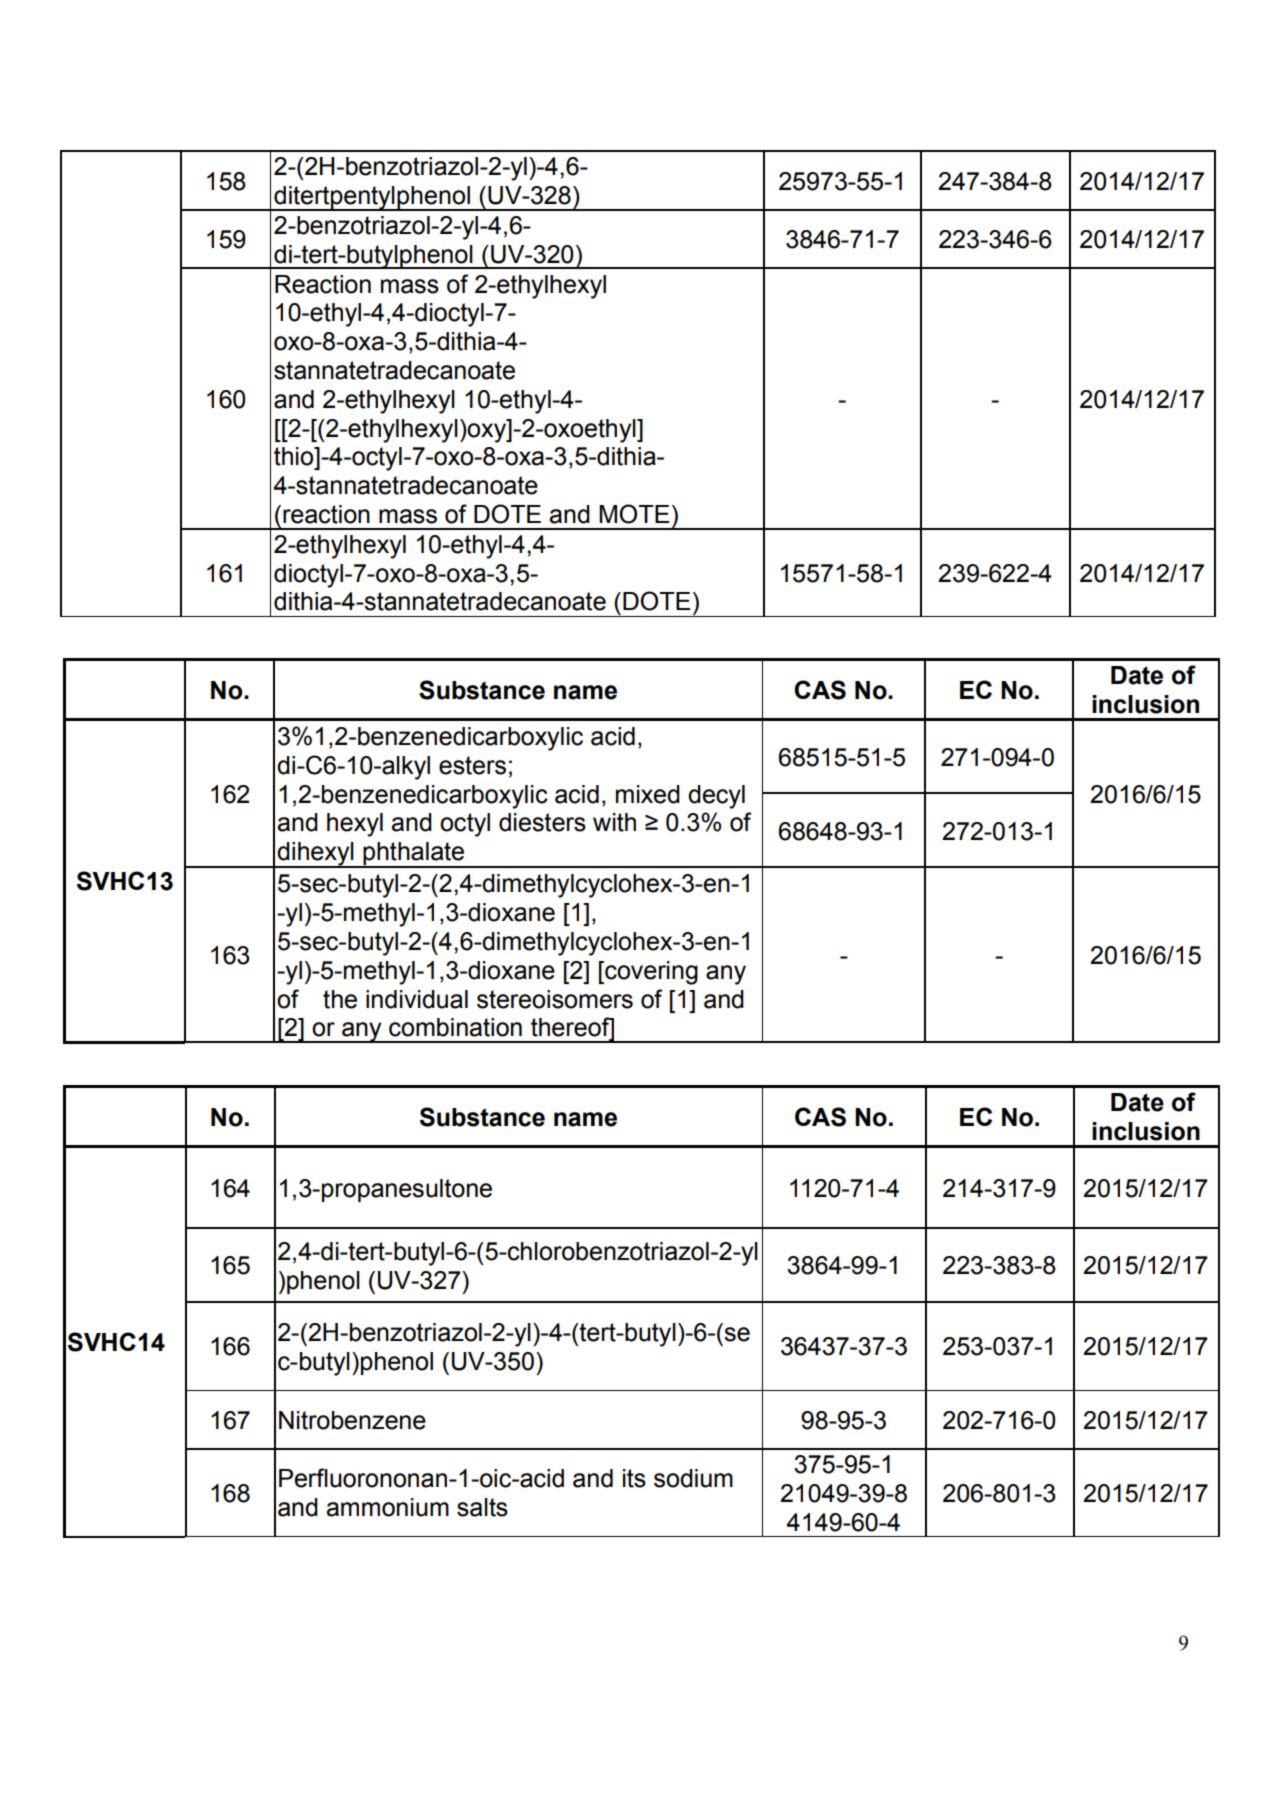 The height and width of the page is (1807, 1278). I want to click on with, so click(614, 822).
